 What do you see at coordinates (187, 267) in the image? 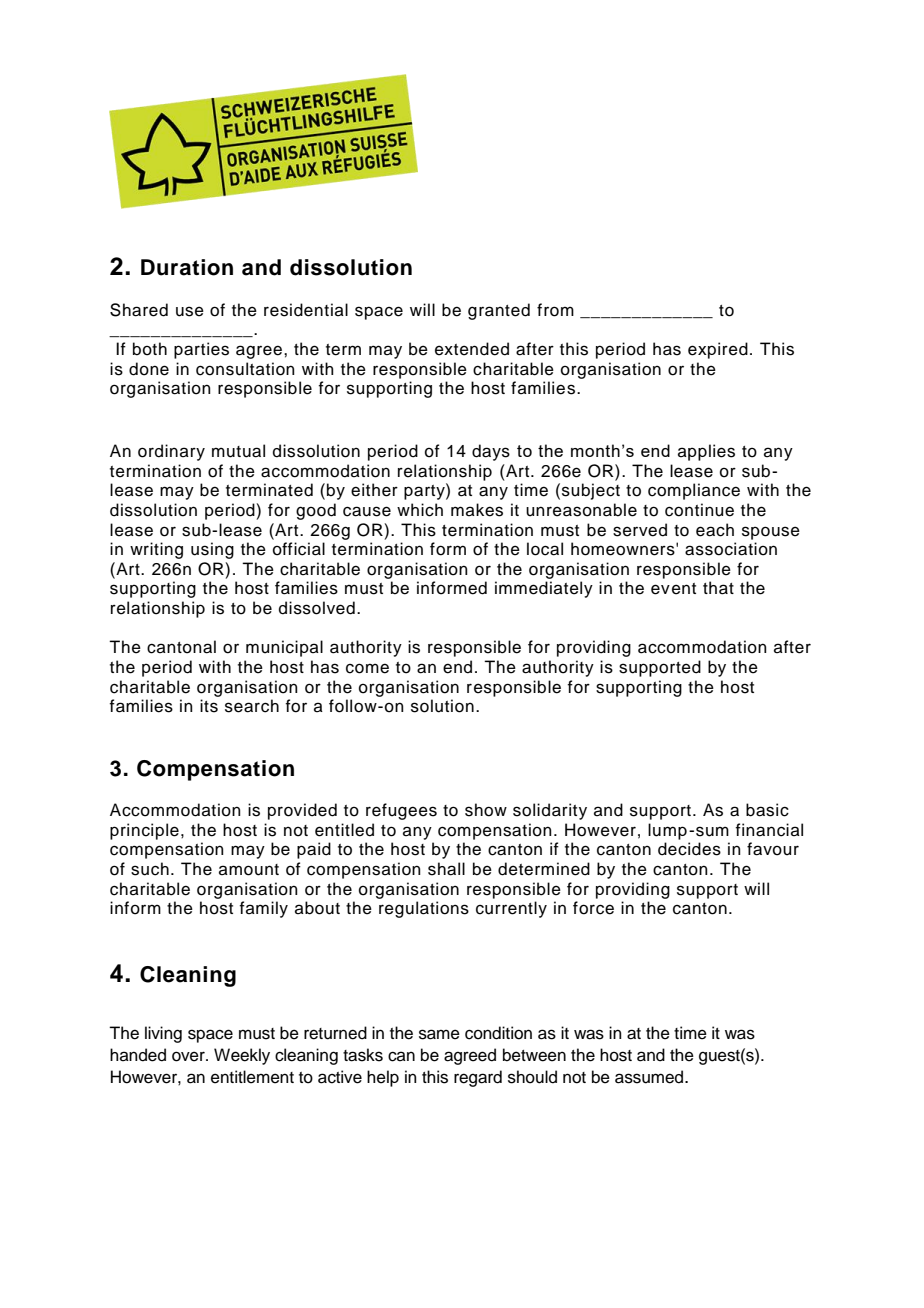
I see `Duration` at bounding box center [187, 267].
